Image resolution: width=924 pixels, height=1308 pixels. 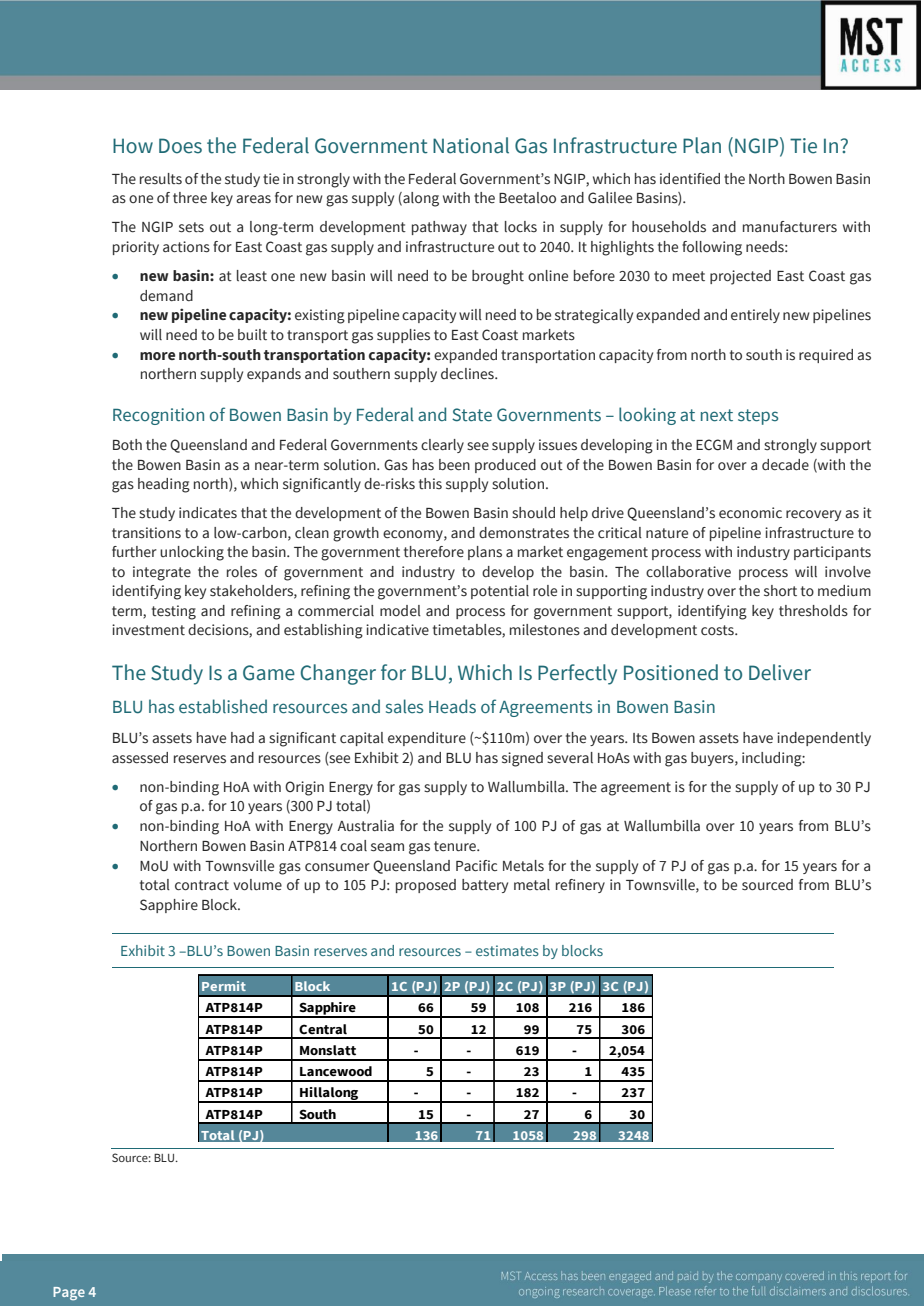 What do you see at coordinates (755, 316) in the screenshot?
I see `entirely` at bounding box center [755, 316].
